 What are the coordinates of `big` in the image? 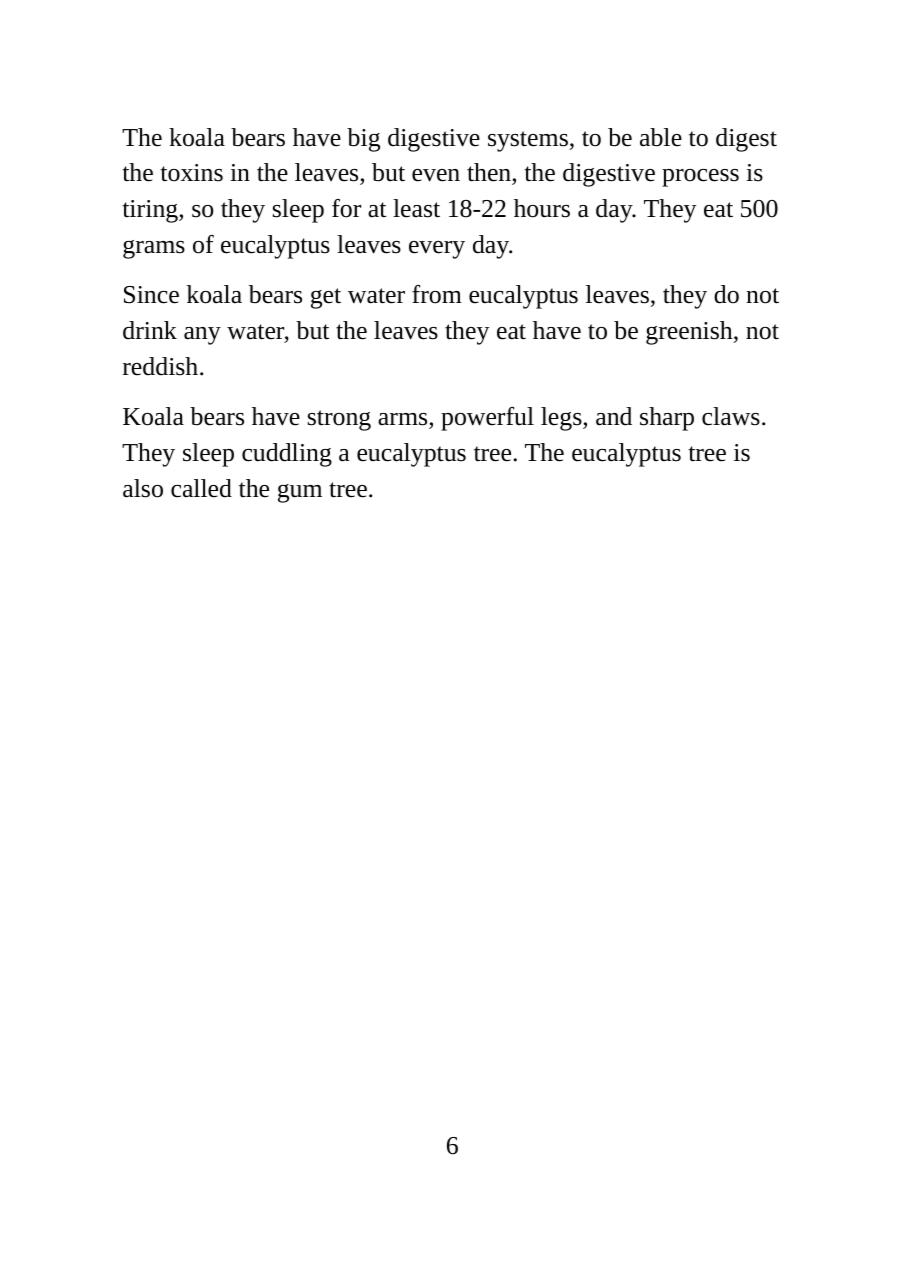 It's located at (363, 140).
